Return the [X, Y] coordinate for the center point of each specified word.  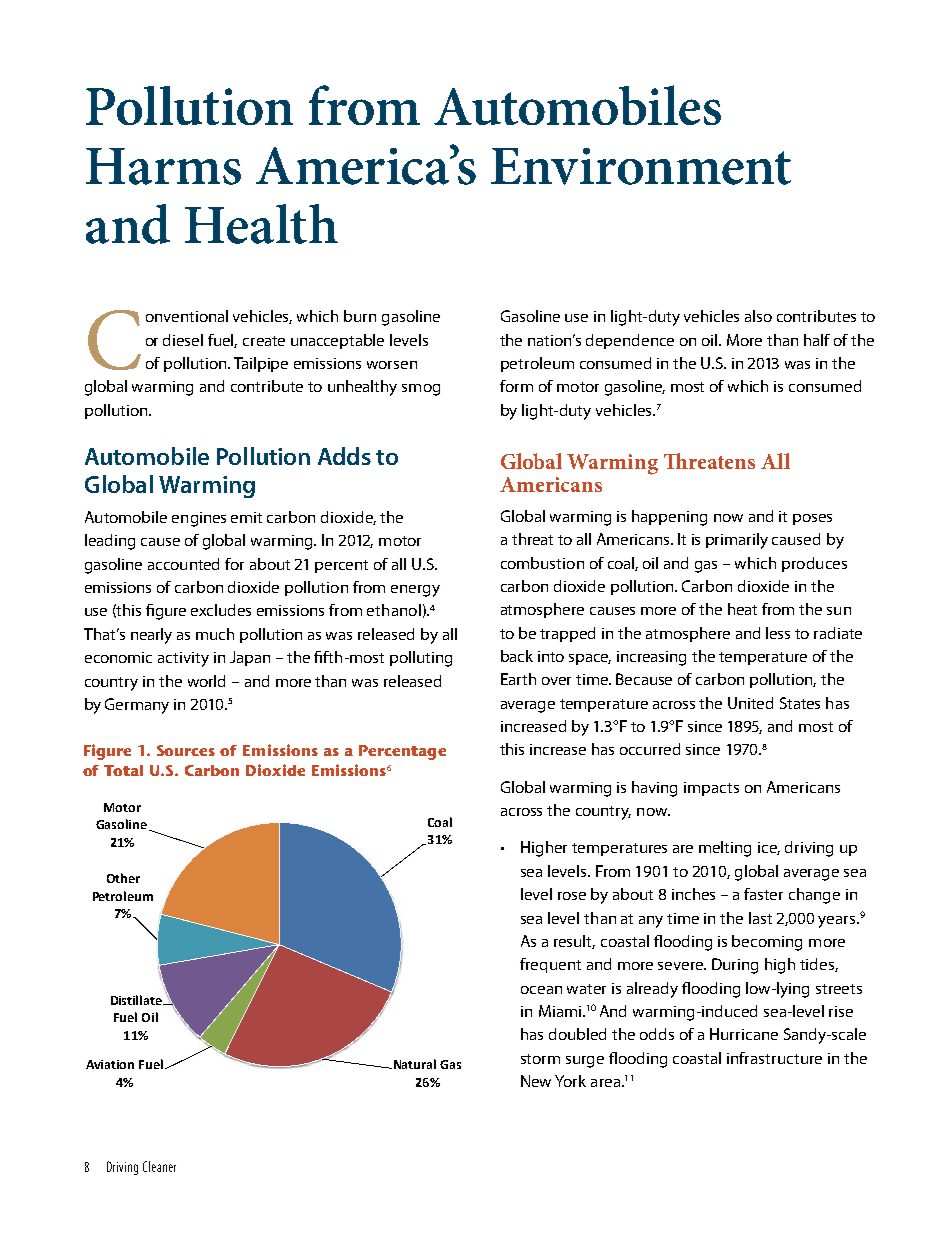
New [536, 1081]
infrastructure [774, 1058]
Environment [641, 166]
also [758, 316]
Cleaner [159, 1166]
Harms [163, 166]
